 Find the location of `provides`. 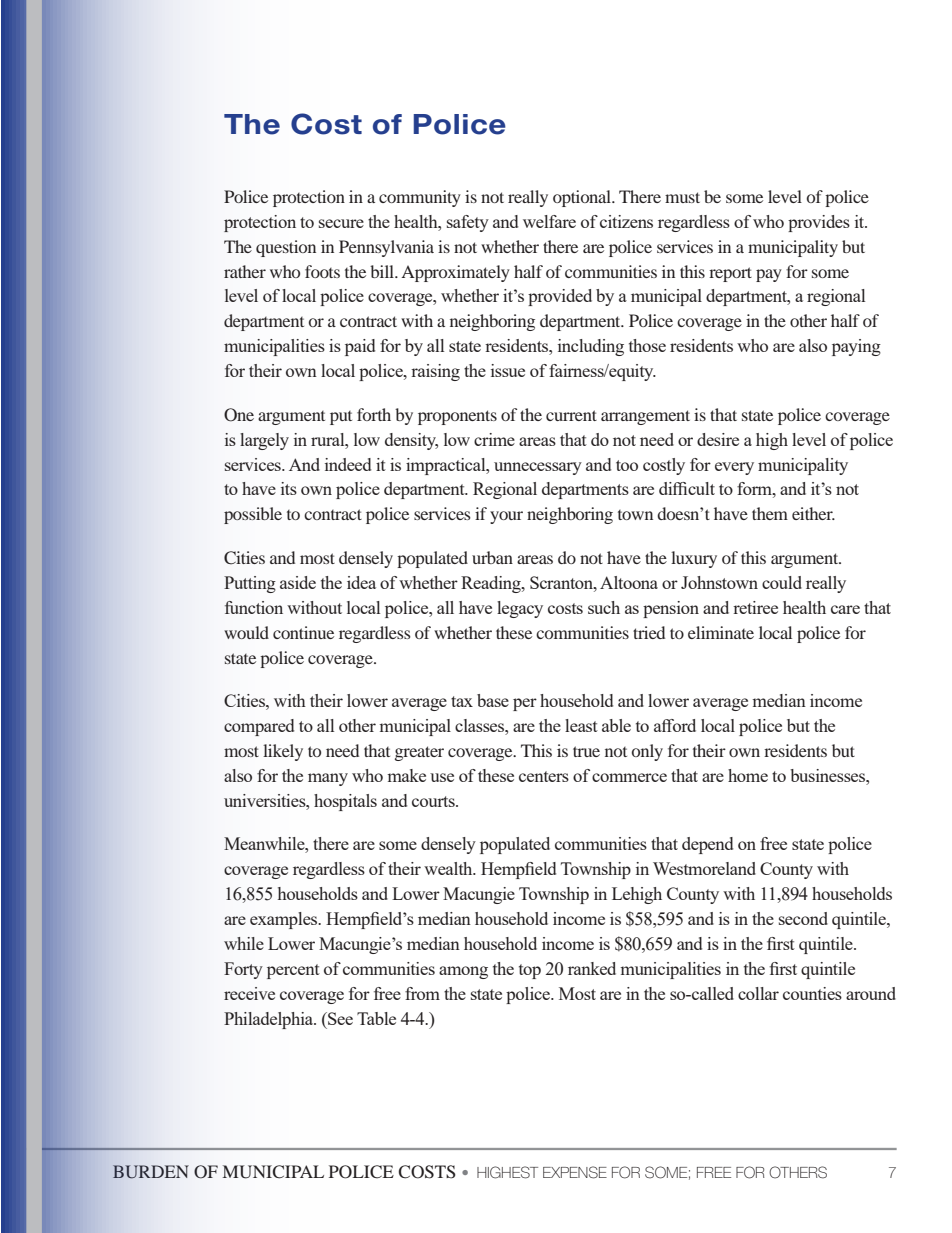

provides is located at coordinates (819, 223).
